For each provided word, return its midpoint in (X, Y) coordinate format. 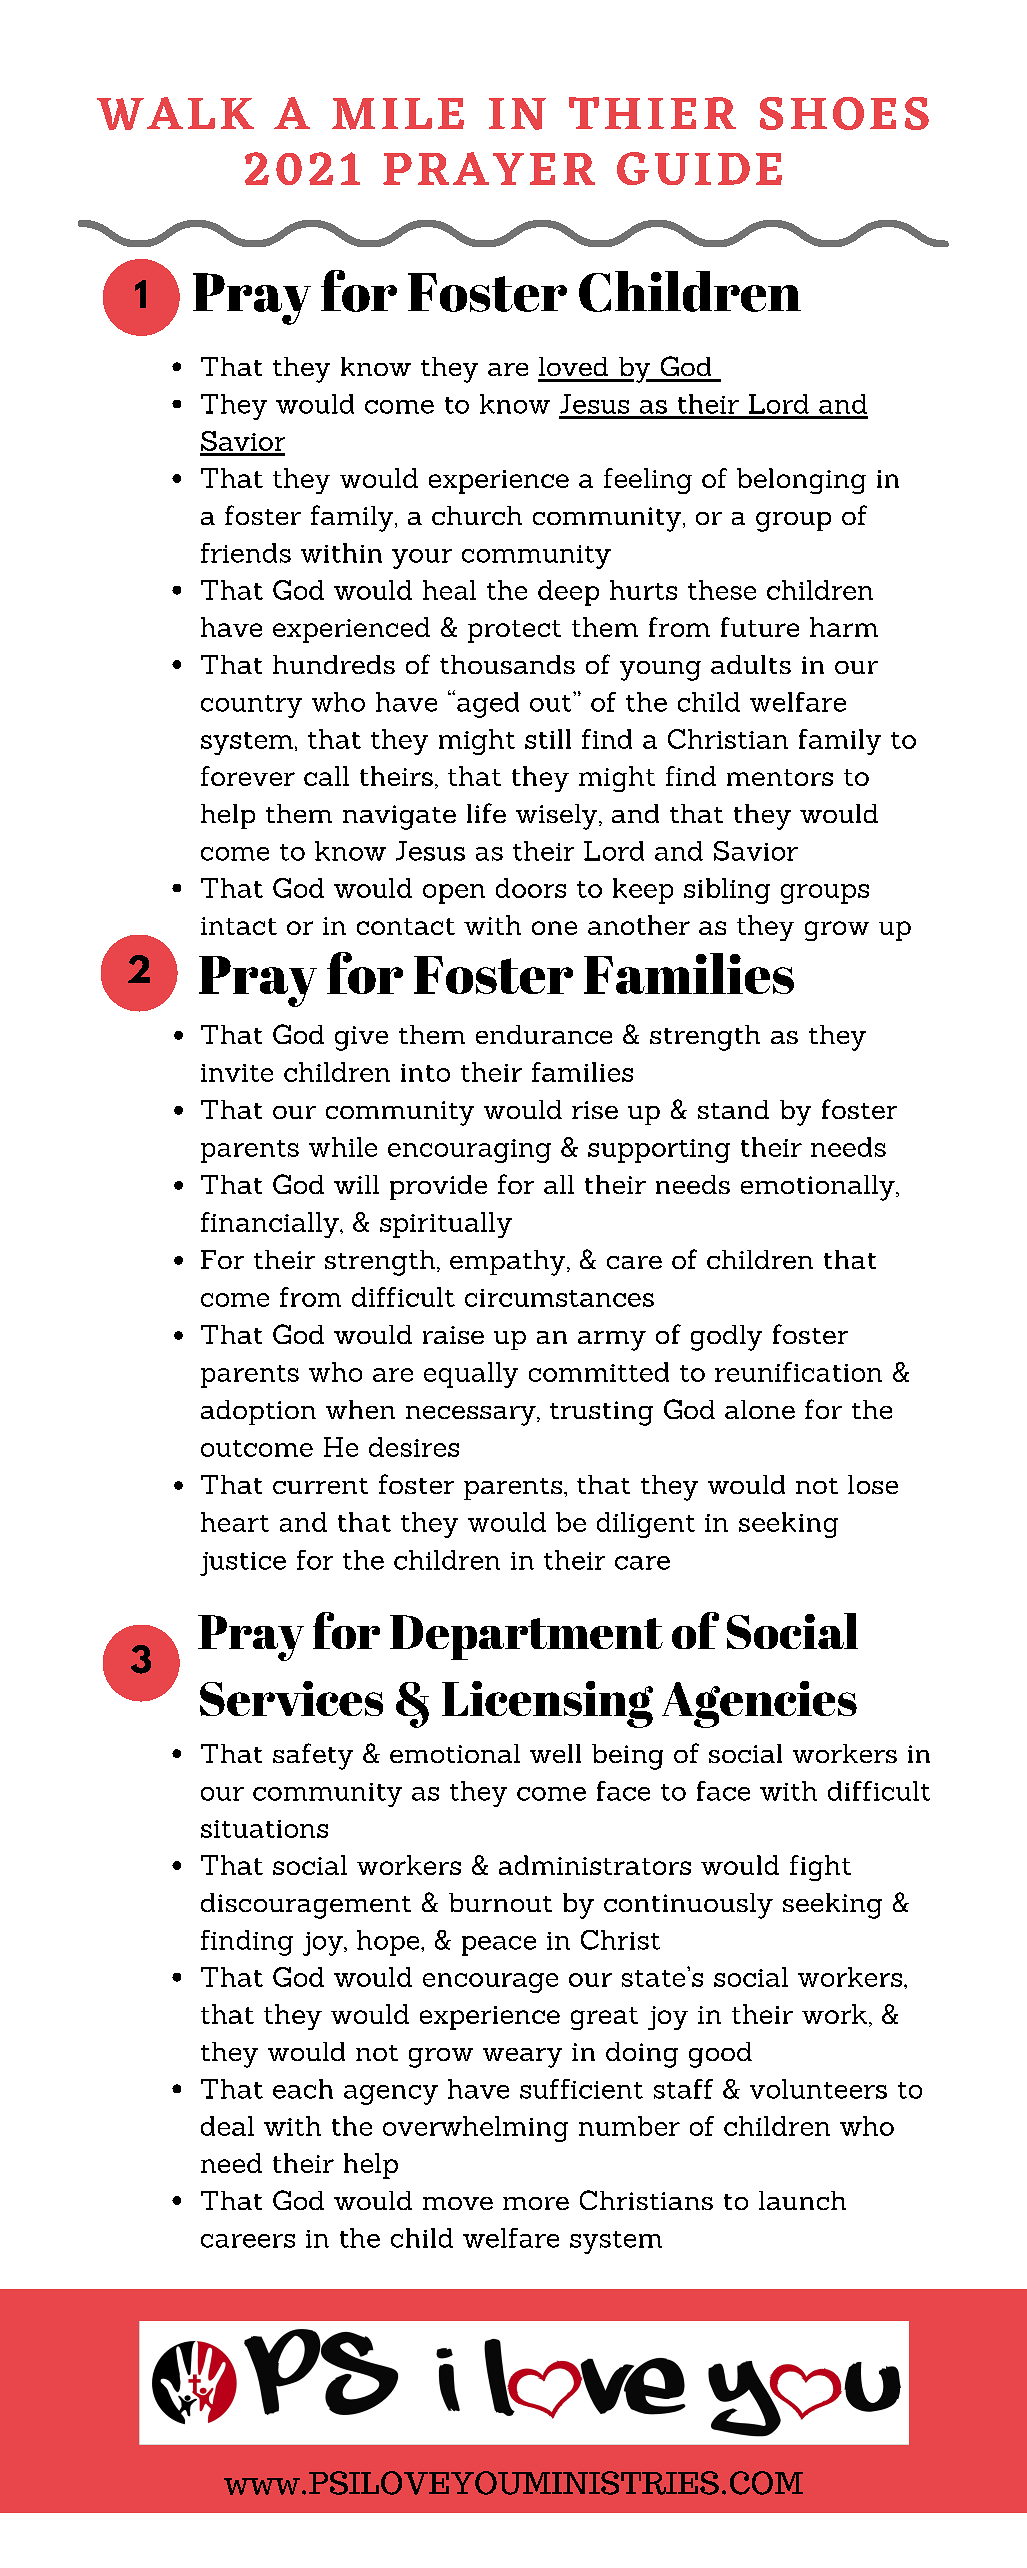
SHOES (844, 113)
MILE (398, 114)
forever (248, 776)
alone (760, 1409)
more (536, 2203)
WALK (175, 113)
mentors (780, 777)
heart (235, 1522)
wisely (558, 817)
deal (227, 2126)
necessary (472, 1416)
